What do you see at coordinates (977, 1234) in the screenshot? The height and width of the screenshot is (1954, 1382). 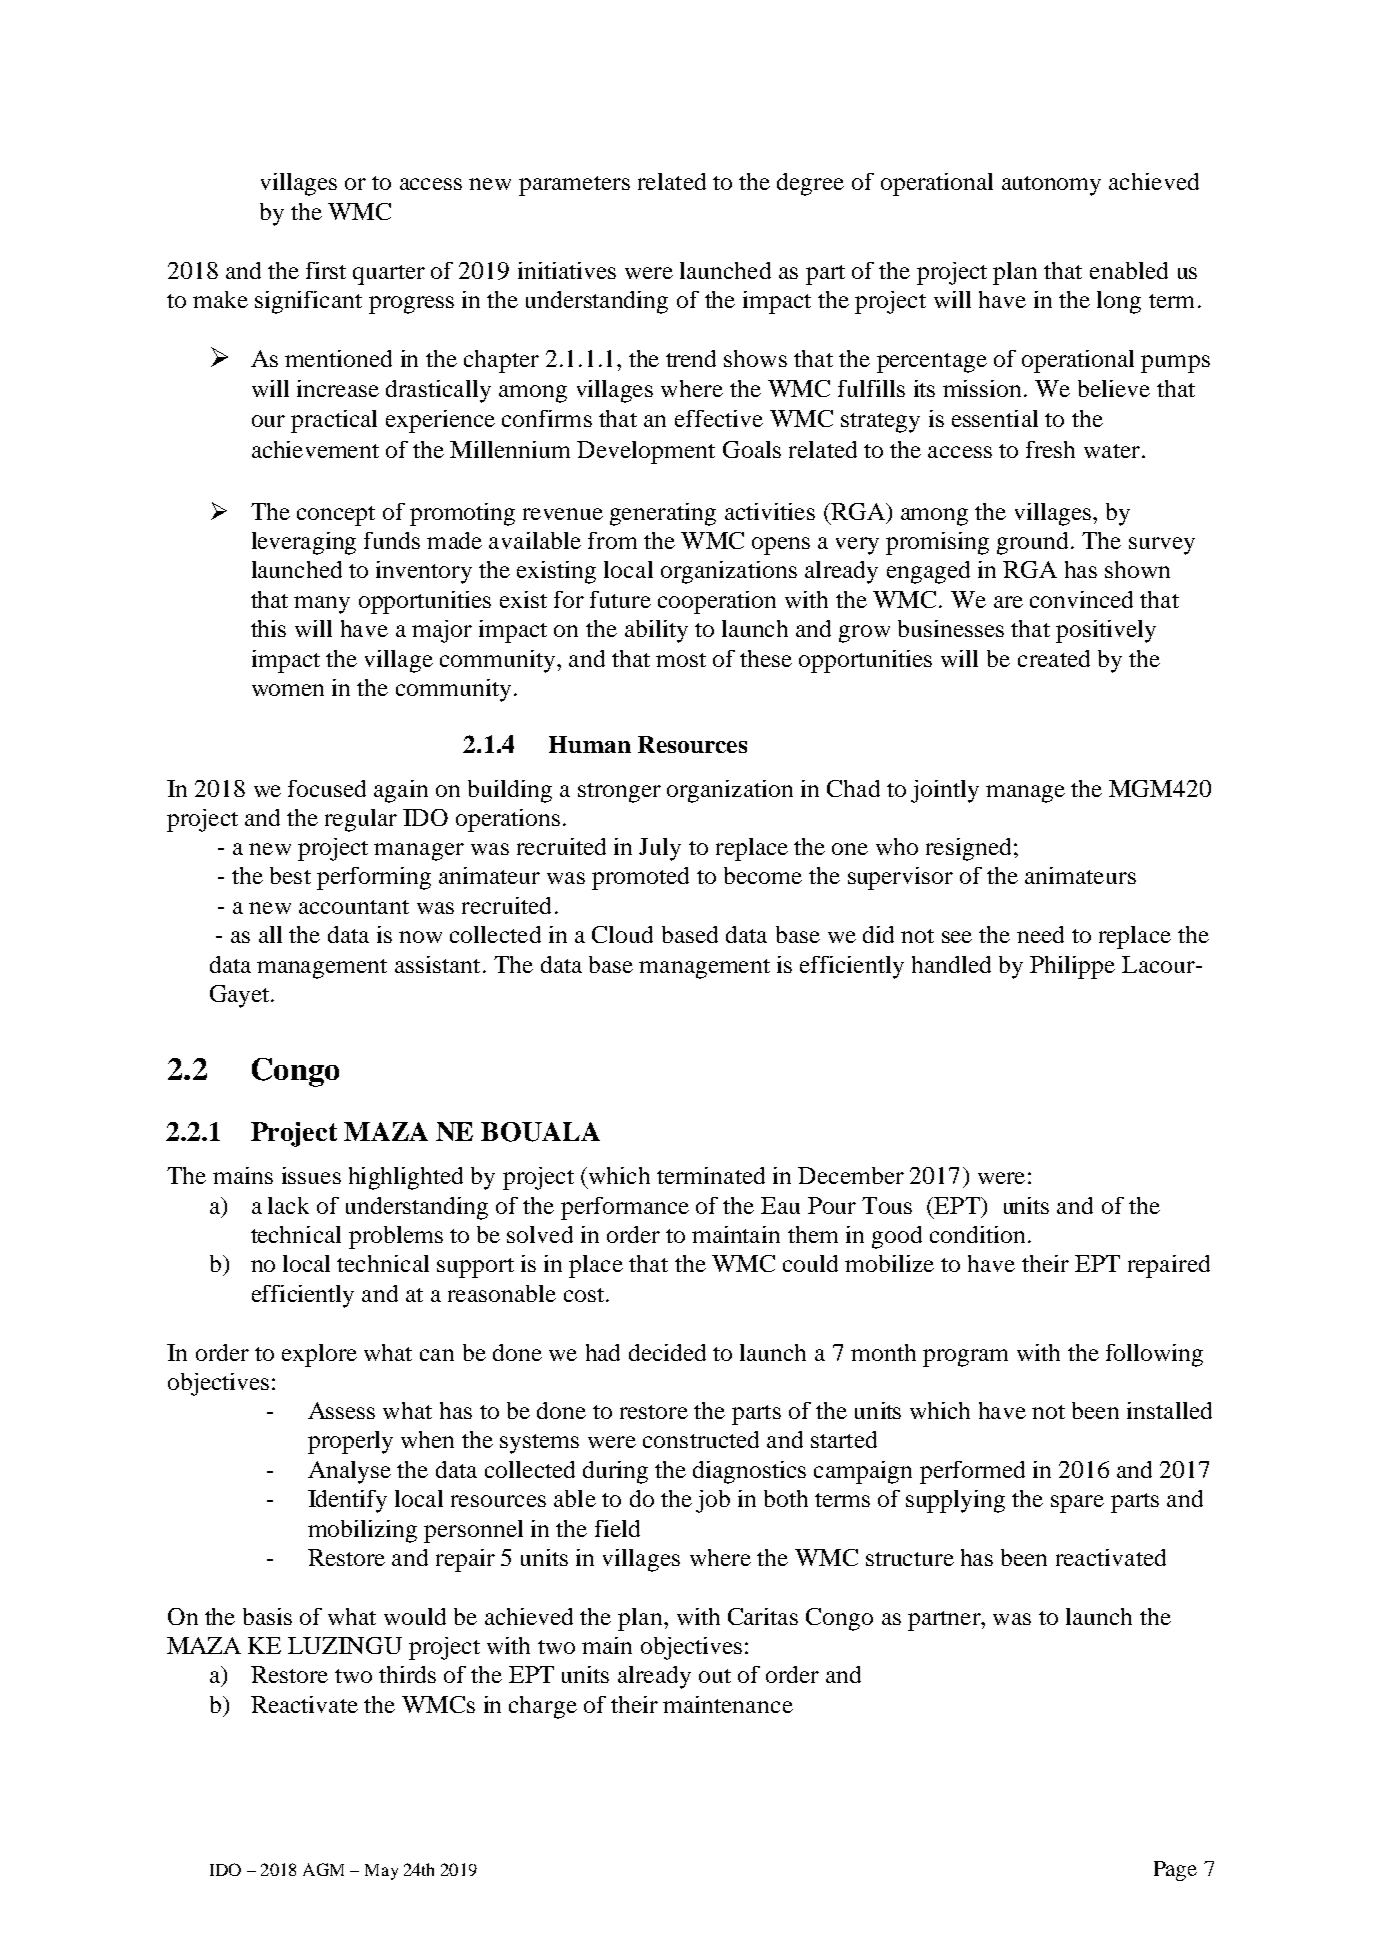 I see `condition` at bounding box center [977, 1234].
